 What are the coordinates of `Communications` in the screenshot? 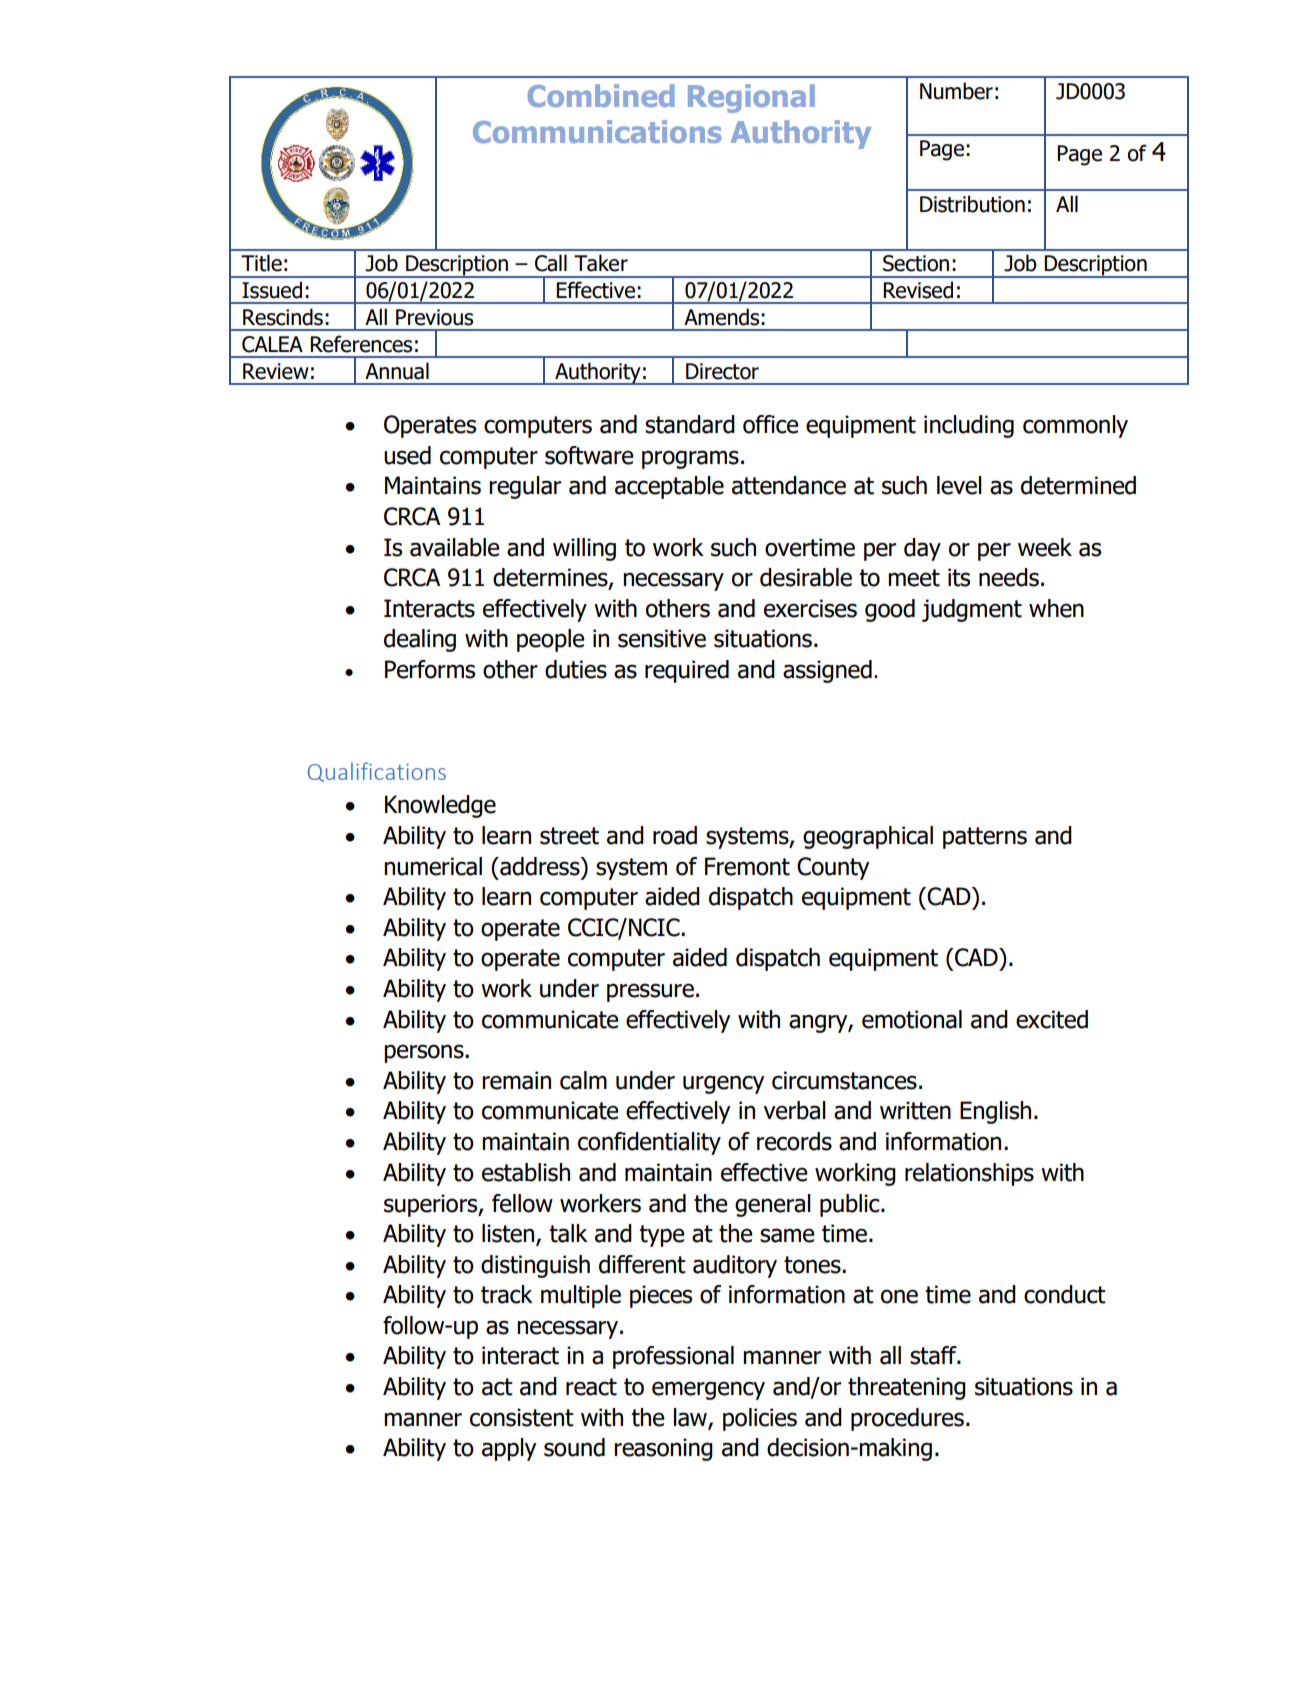 It's located at (597, 131).
